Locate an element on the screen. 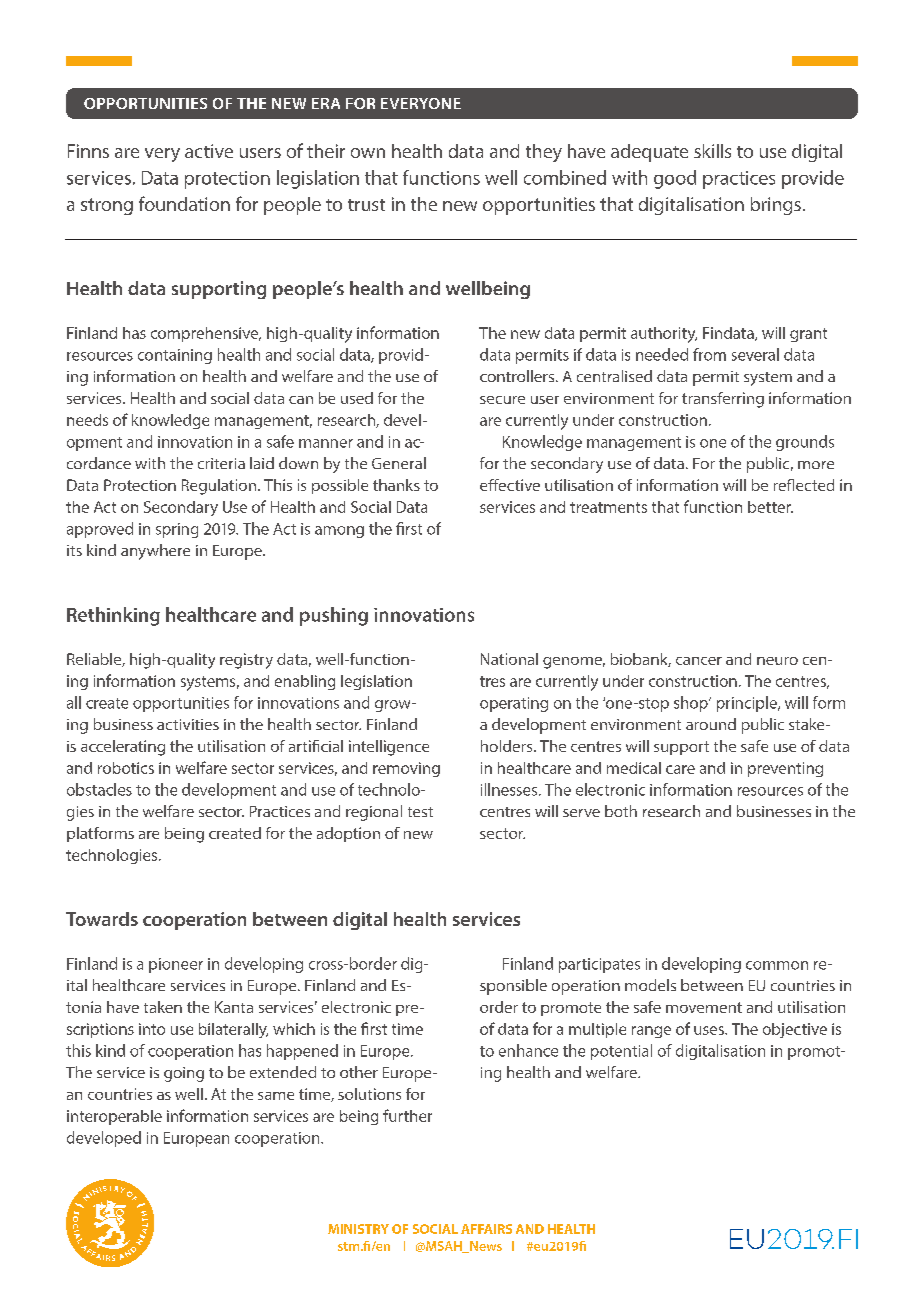  transferring is located at coordinates (723, 400).
